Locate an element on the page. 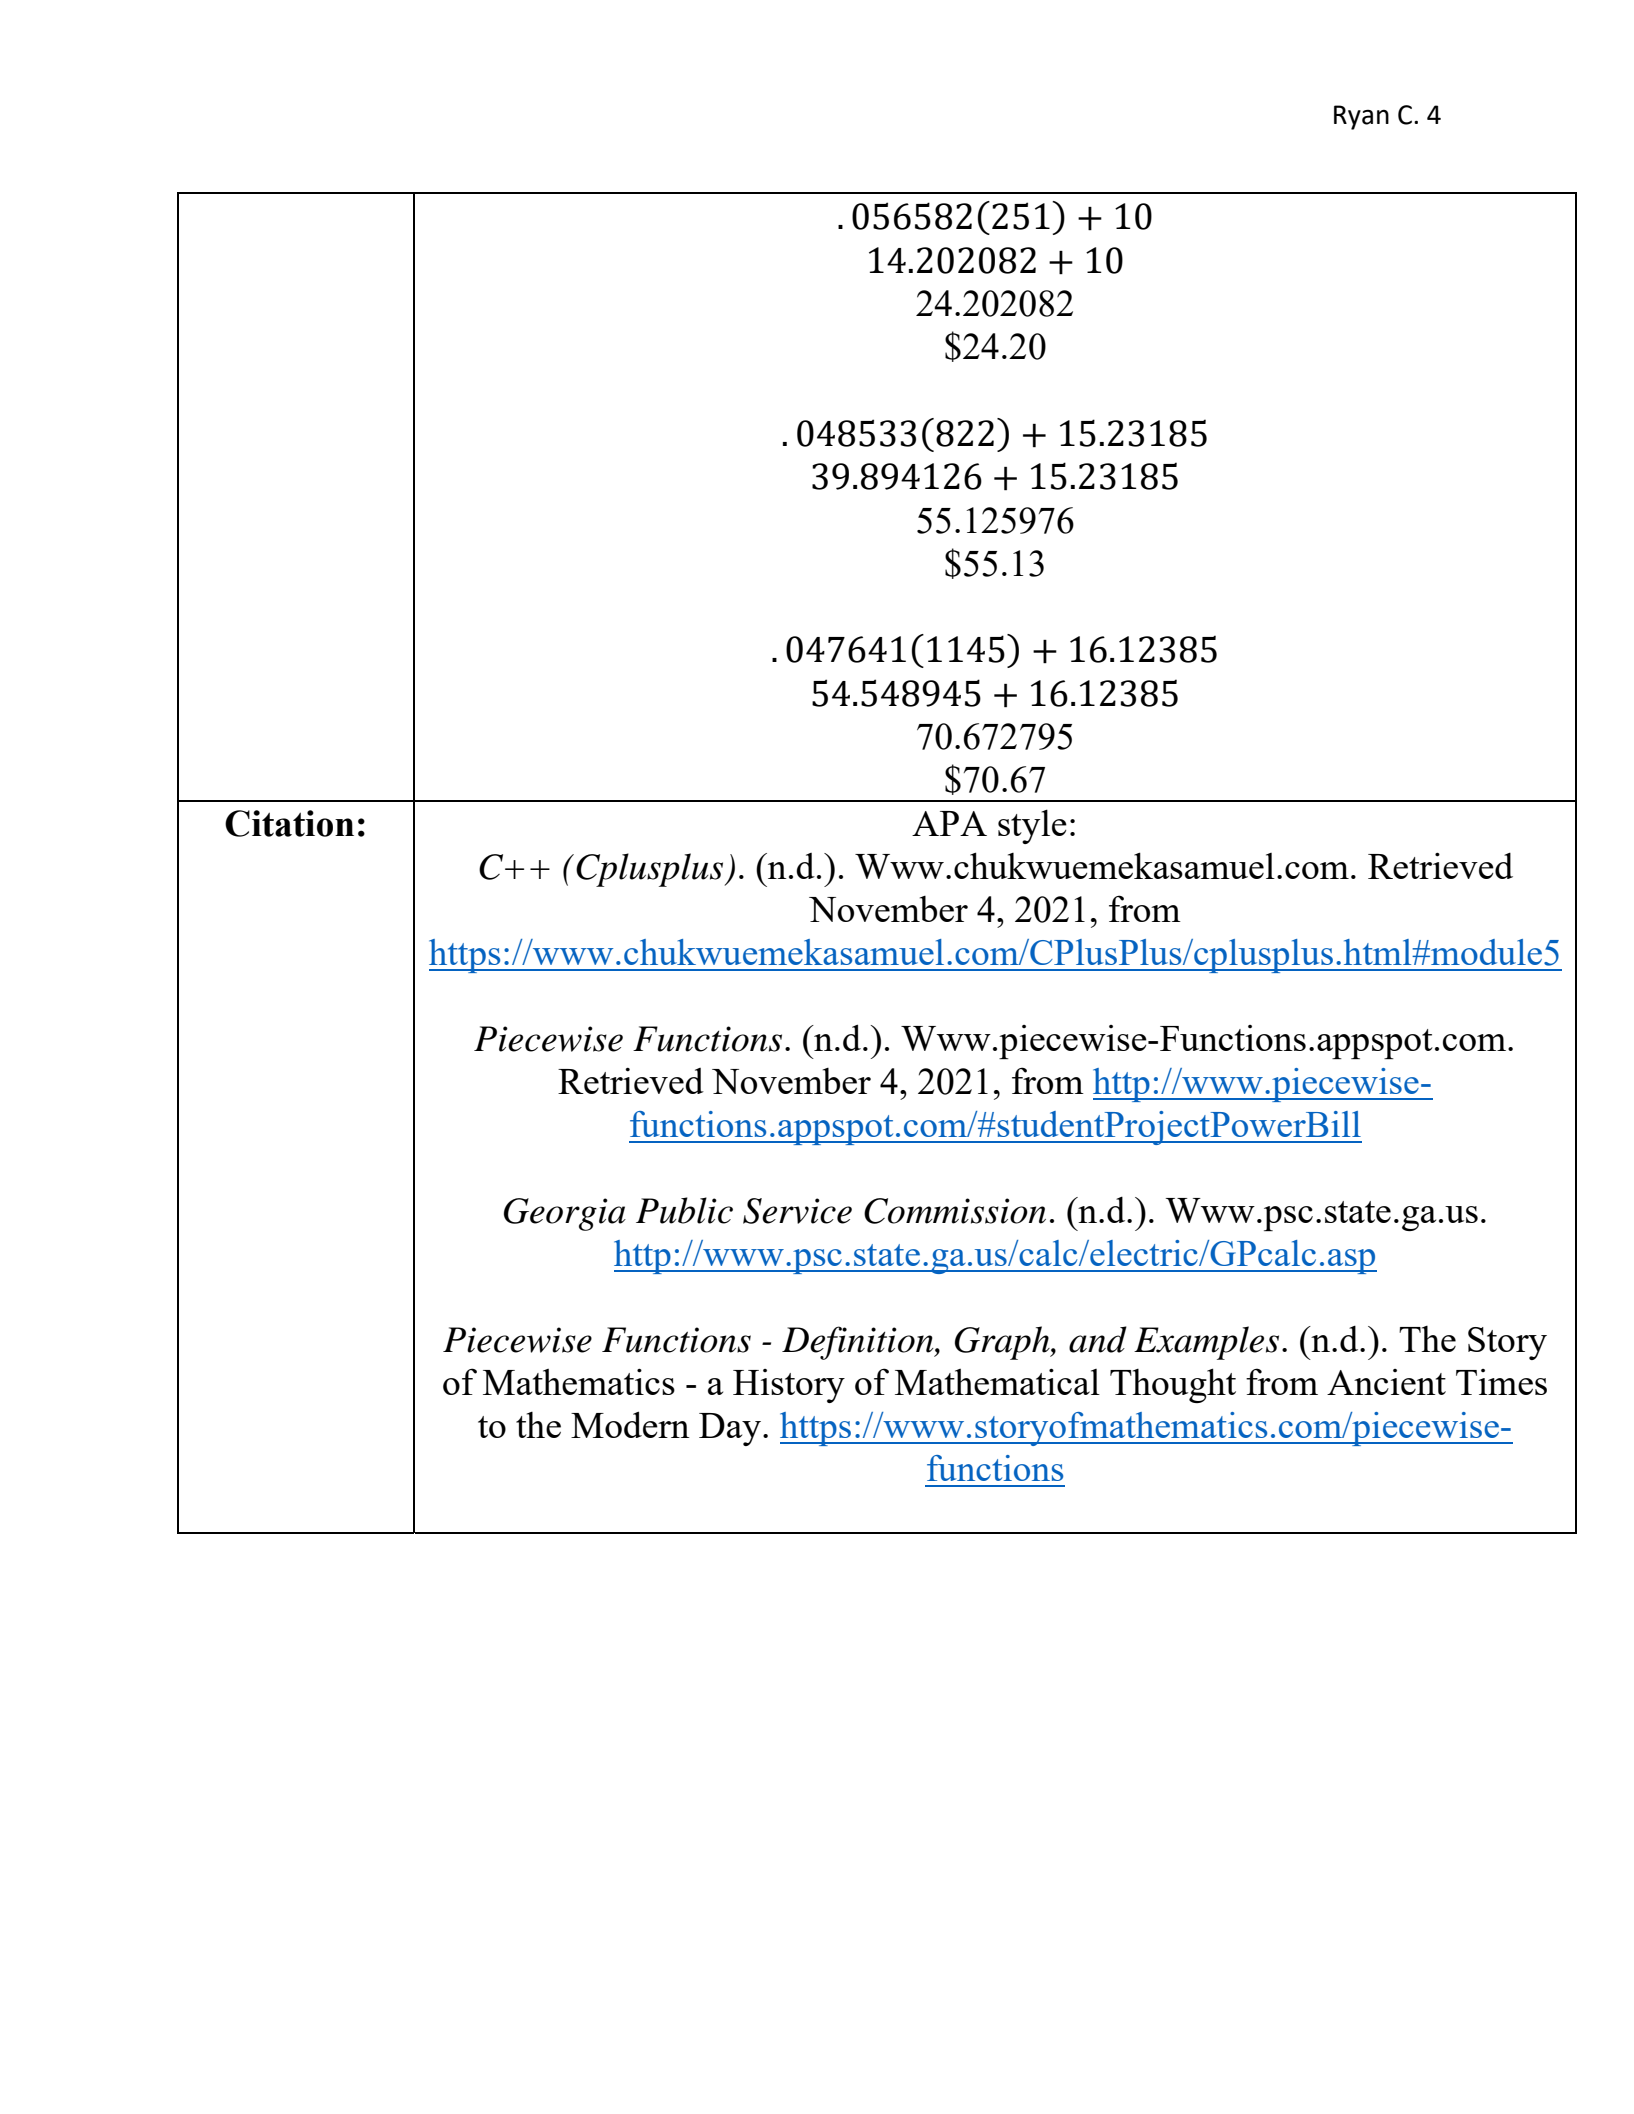 This image has height=2114, width=1634. Modern is located at coordinates (630, 1424).
